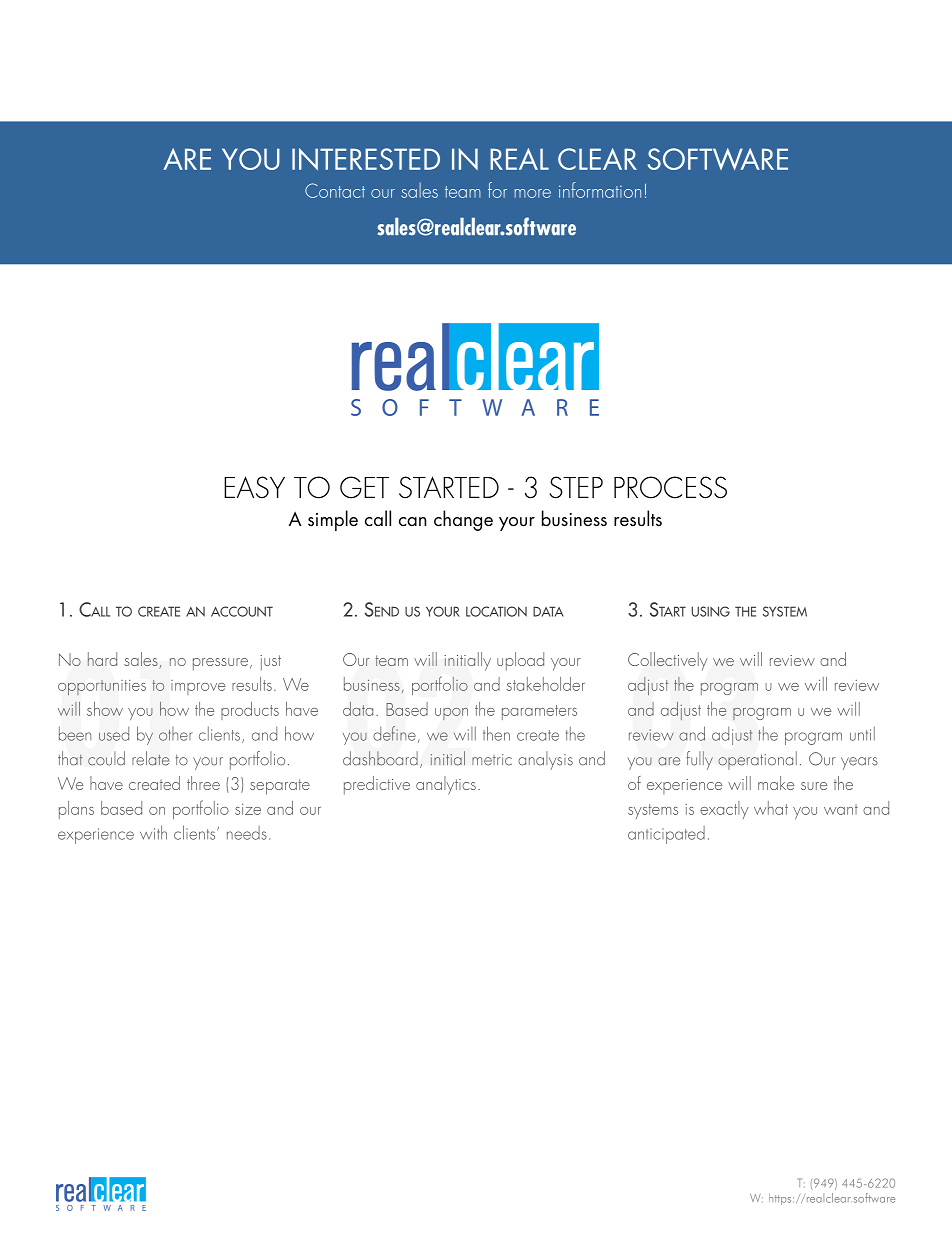 The image size is (952, 1233). What do you see at coordinates (446, 785) in the screenshot?
I see `analytics` at bounding box center [446, 785].
